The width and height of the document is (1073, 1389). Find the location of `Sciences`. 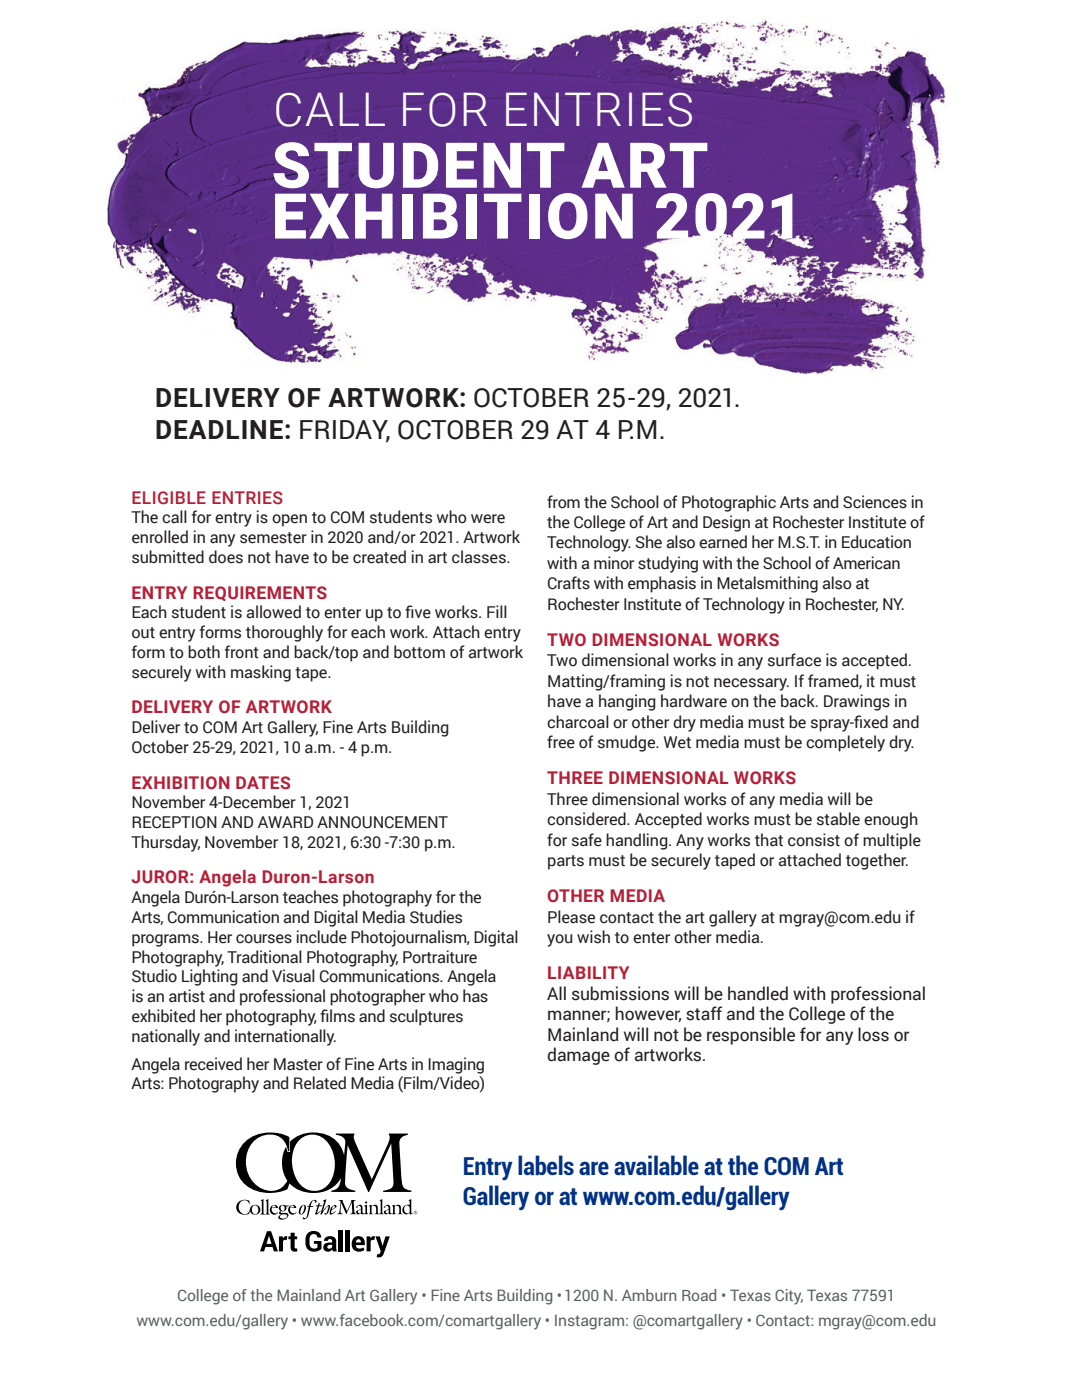

Sciences is located at coordinates (875, 502).
